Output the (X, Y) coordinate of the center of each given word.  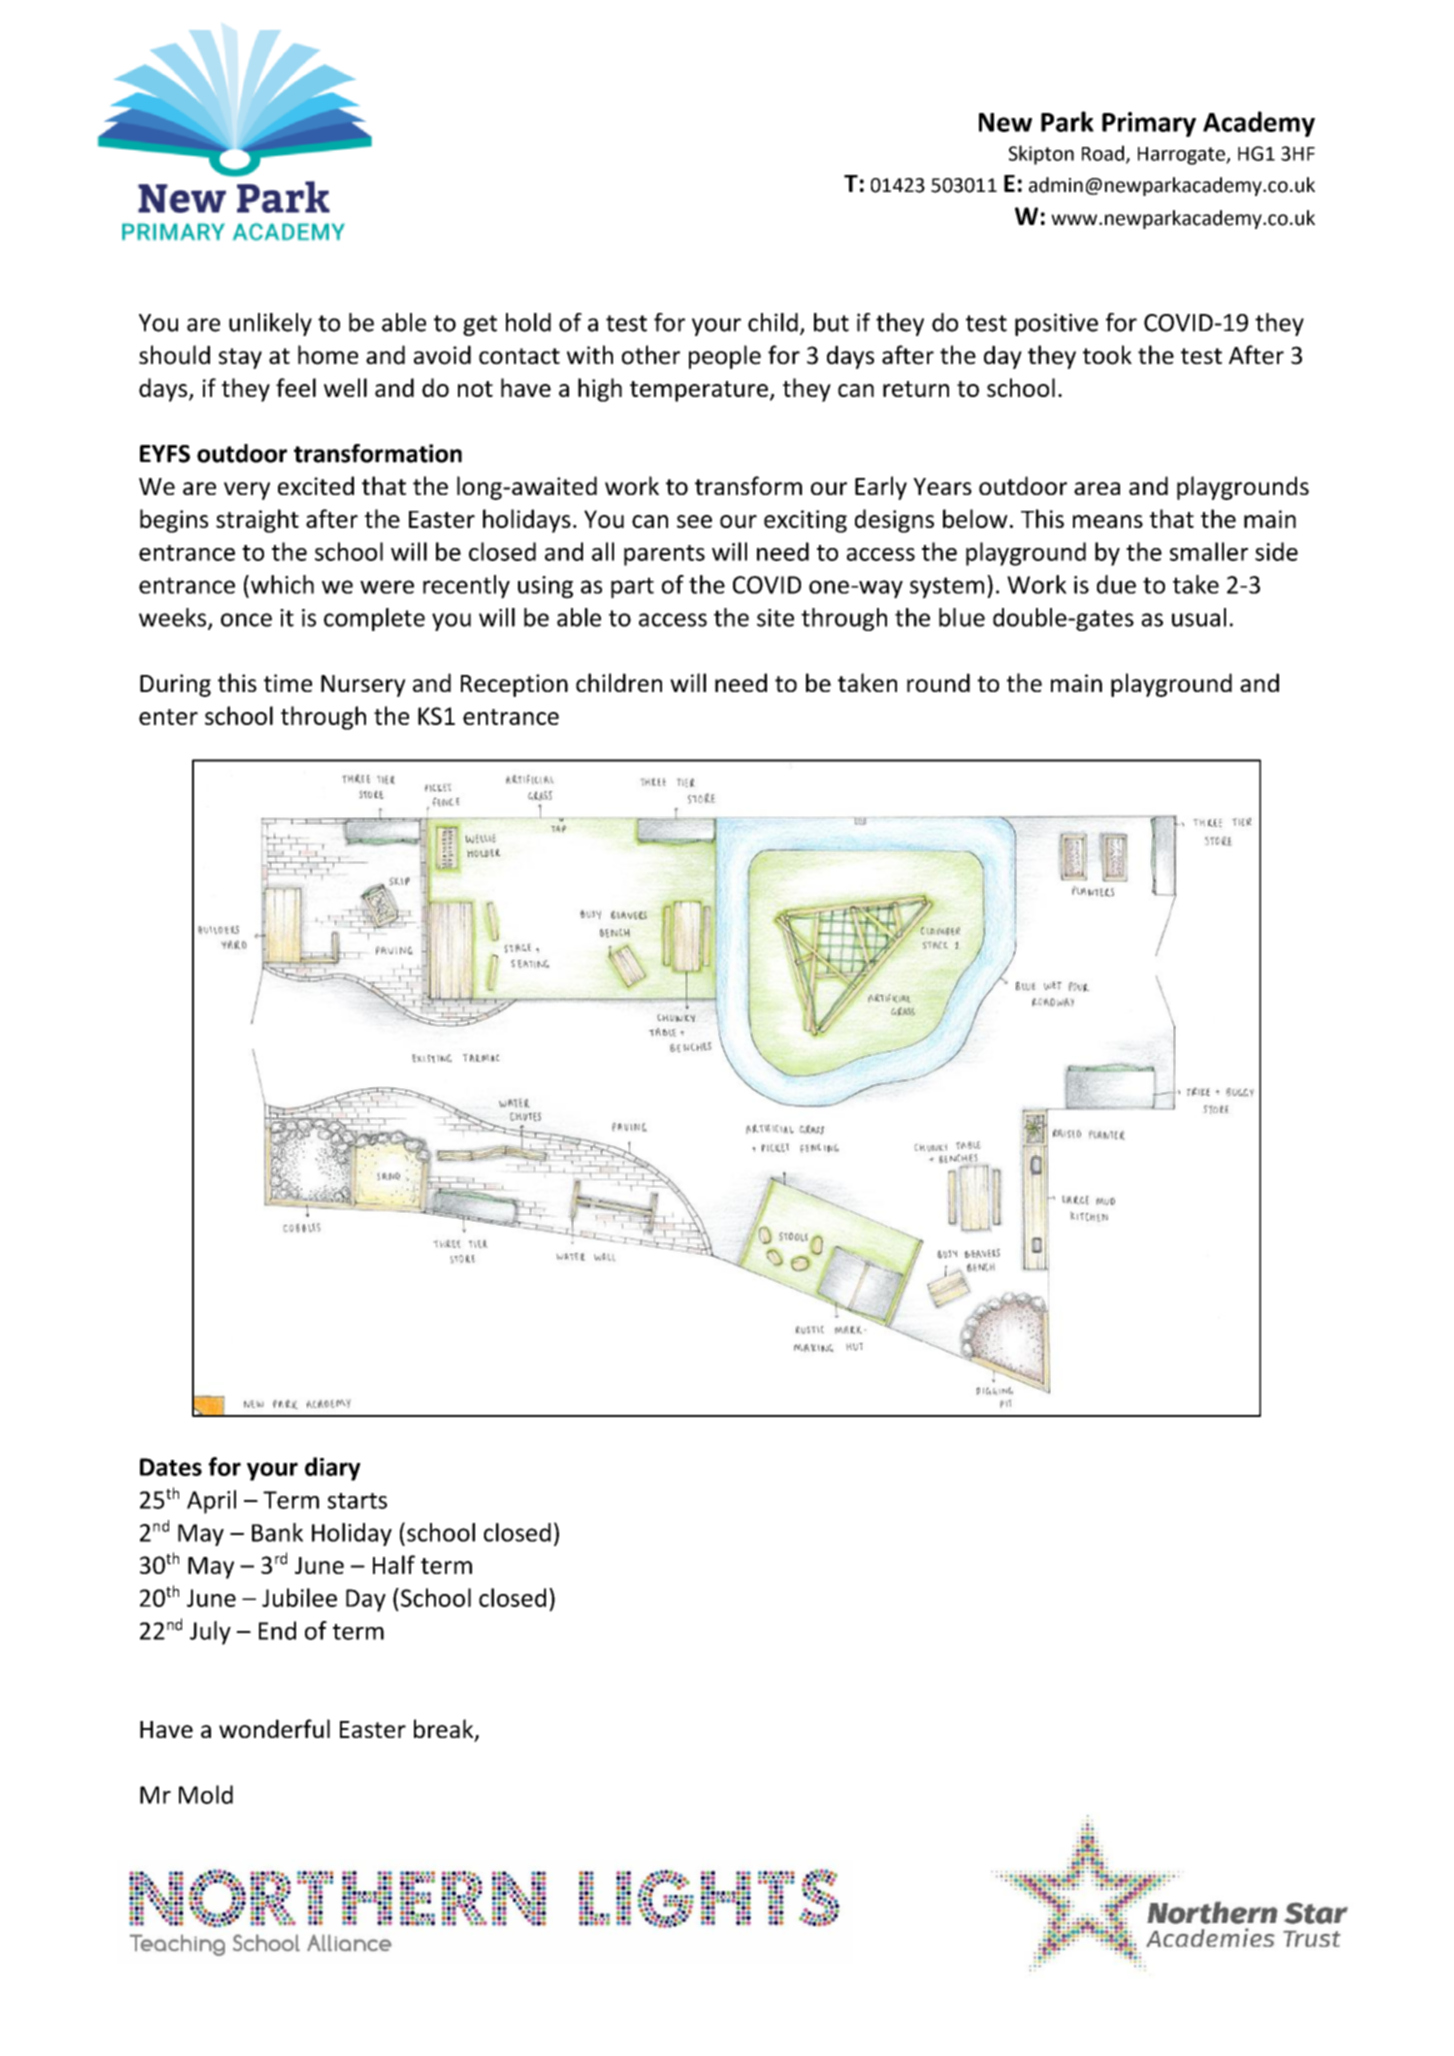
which (282, 584)
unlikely (270, 324)
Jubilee (299, 1597)
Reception (514, 685)
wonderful (274, 1728)
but (831, 322)
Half (394, 1564)
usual (1199, 617)
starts (357, 1501)
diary (333, 1469)
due (1116, 584)
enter (168, 717)
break (445, 1730)
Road (1104, 154)
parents (664, 555)
